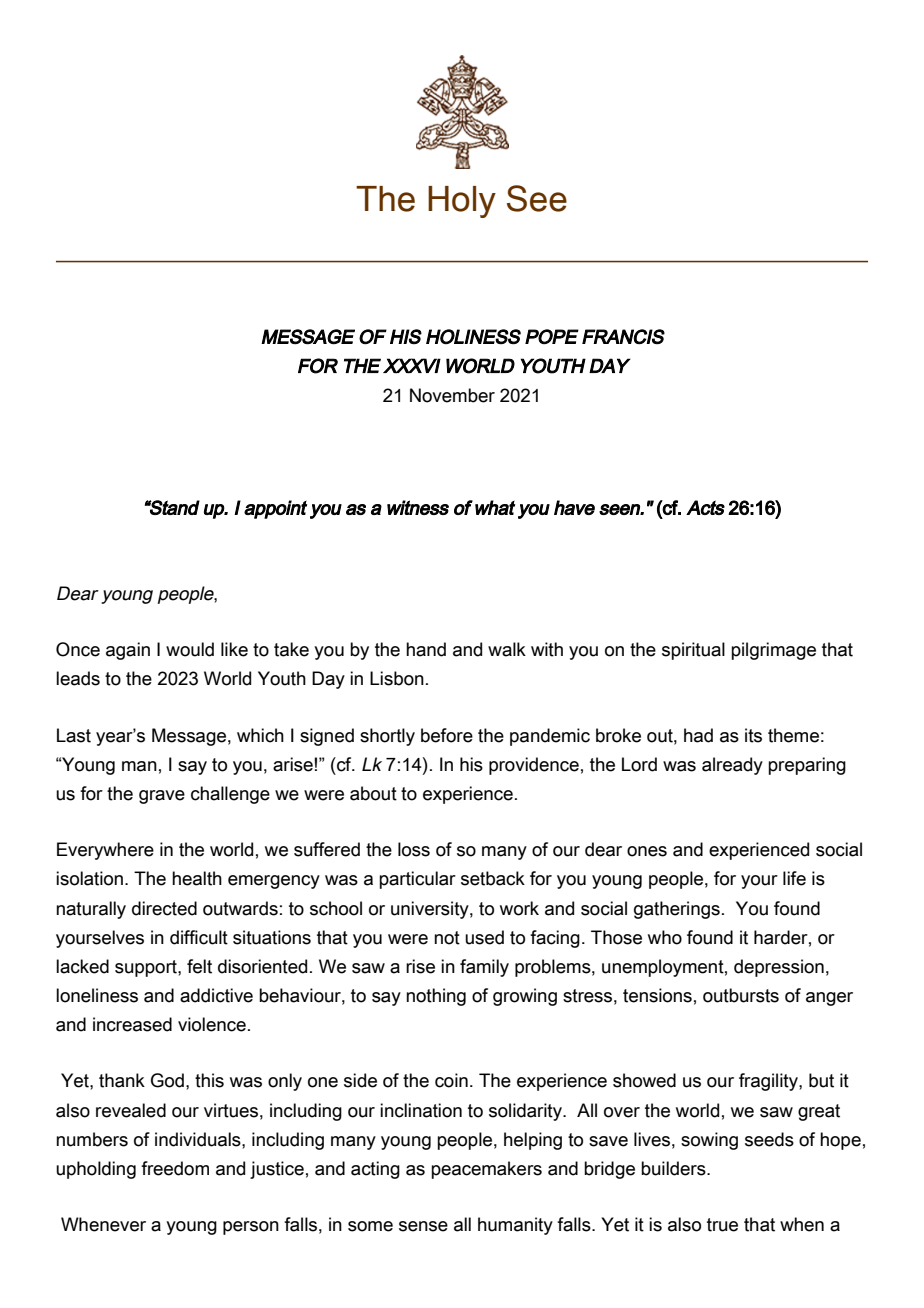 The height and width of the document is (1308, 924). I want to click on support, so click(147, 968).
